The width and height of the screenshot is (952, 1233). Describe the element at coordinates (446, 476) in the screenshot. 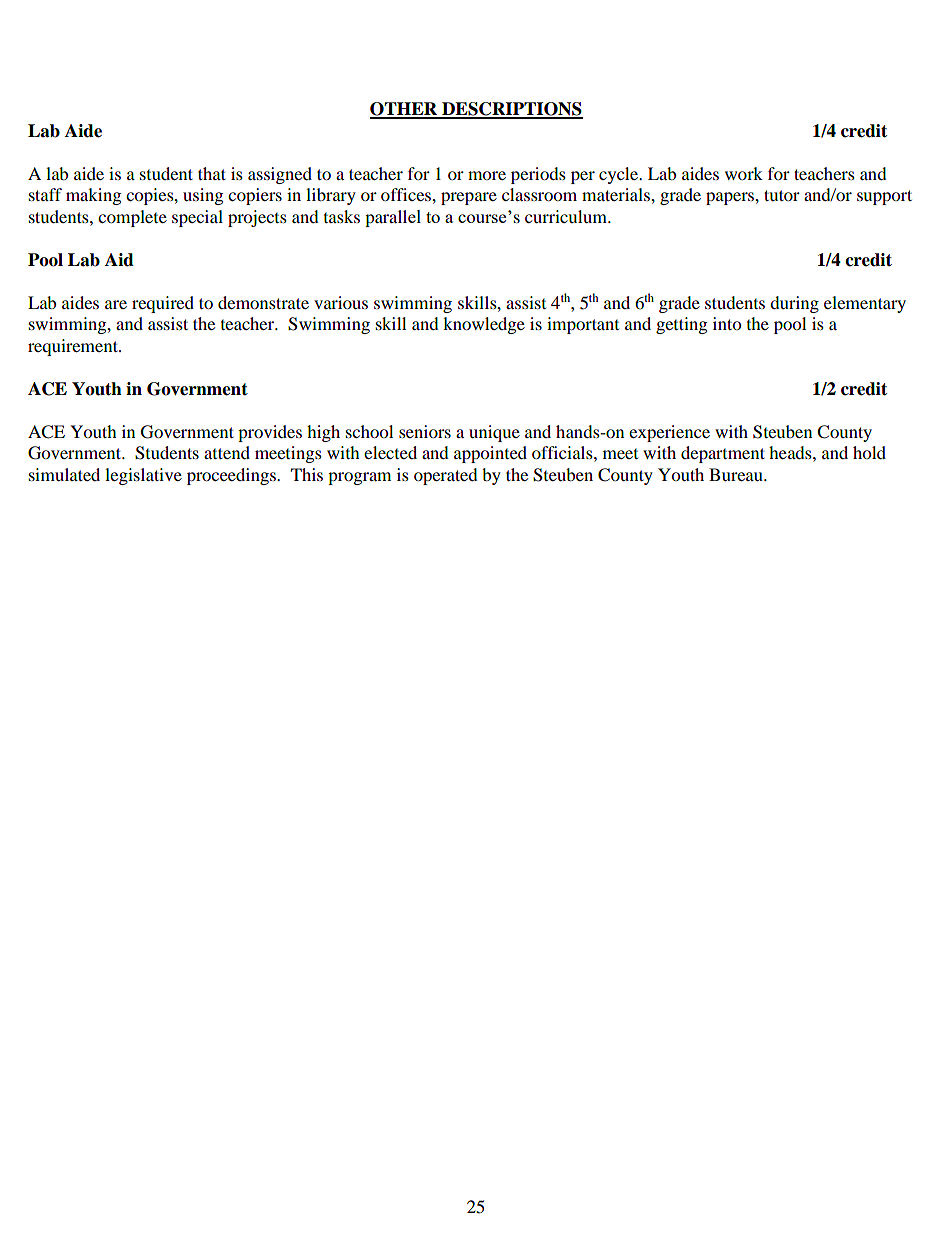

I see `operated` at that location.
